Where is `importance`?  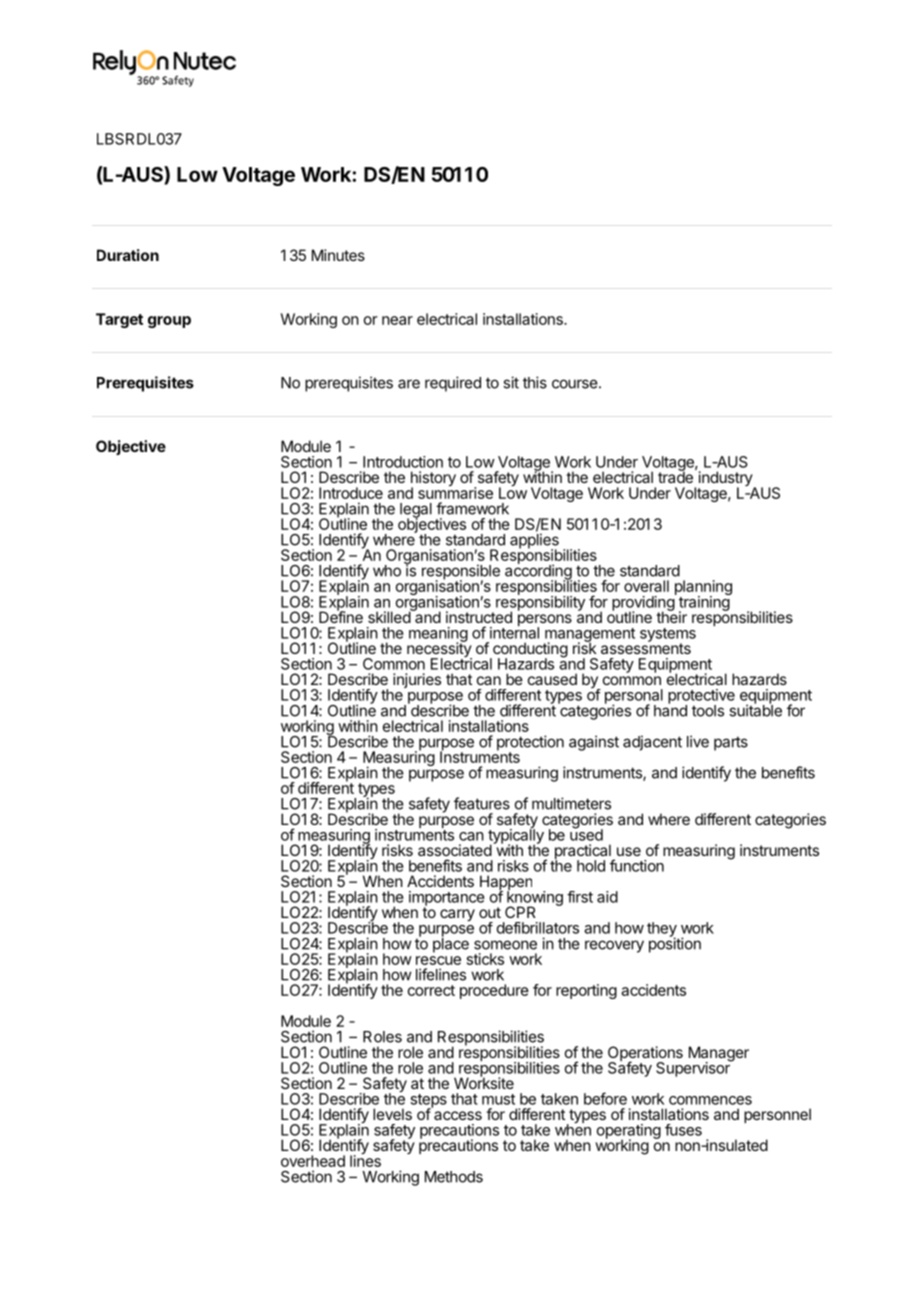
importance is located at coordinates (447, 899).
